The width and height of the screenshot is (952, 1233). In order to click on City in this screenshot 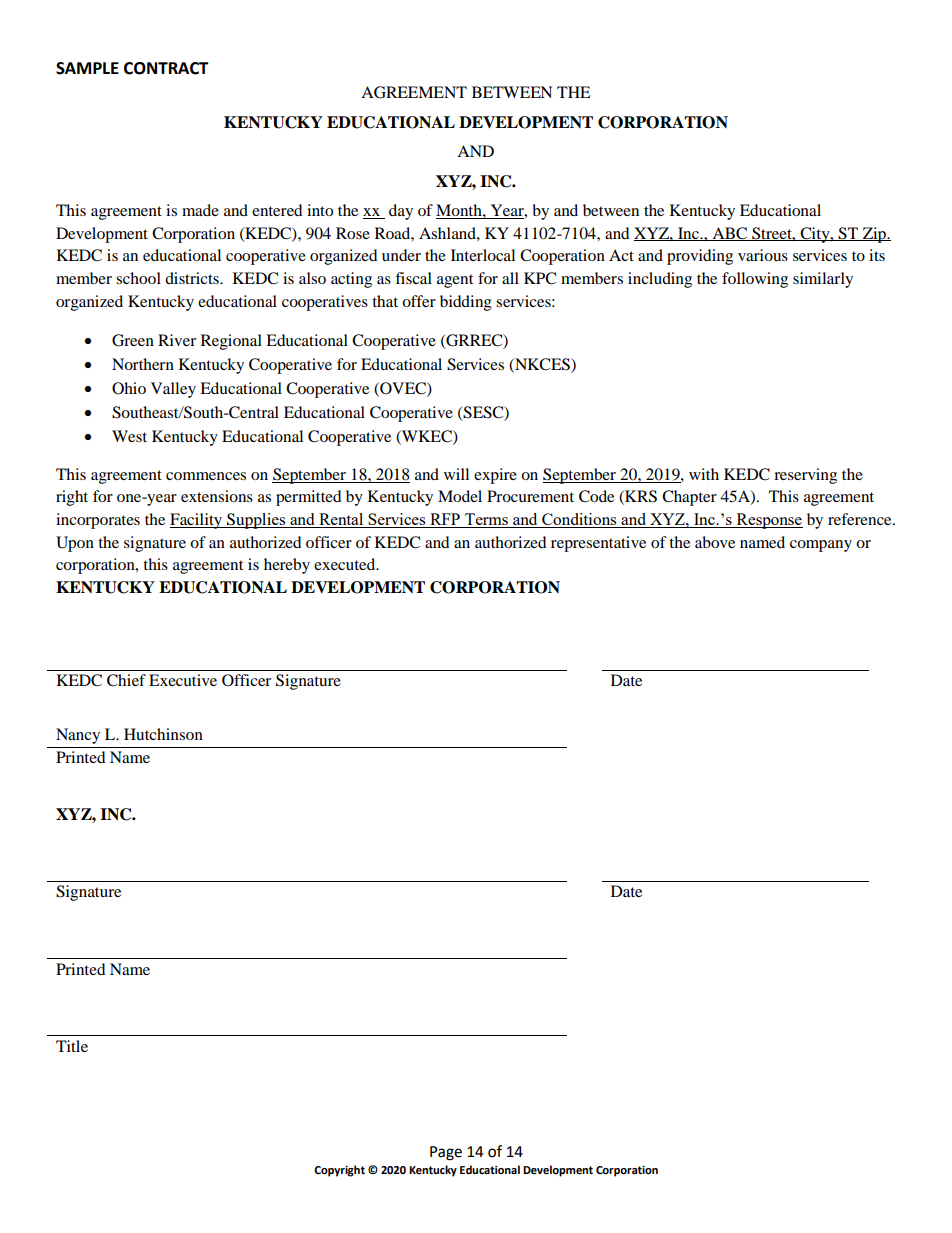, I will do `click(815, 235)`.
